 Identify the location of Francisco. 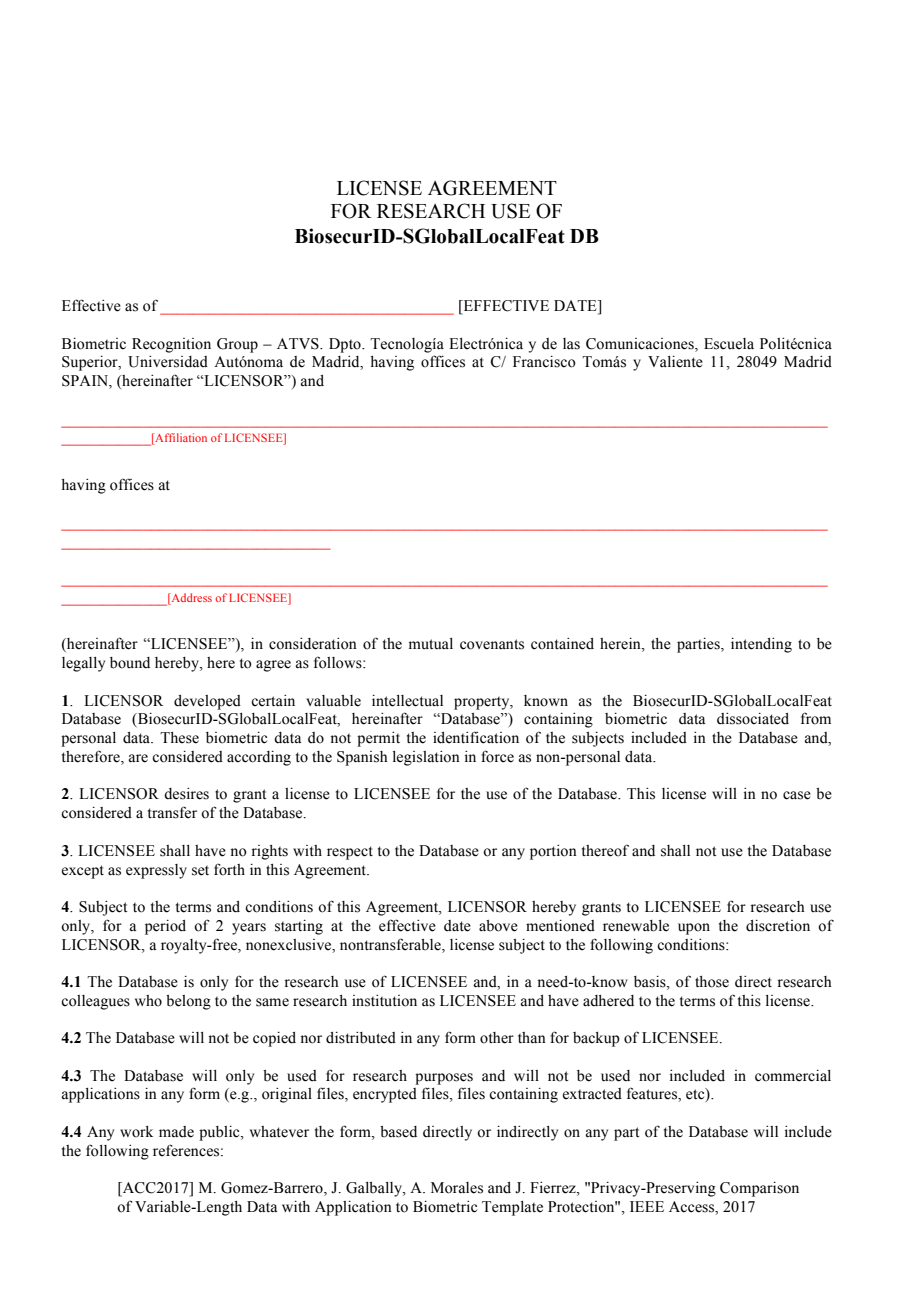
(544, 362).
